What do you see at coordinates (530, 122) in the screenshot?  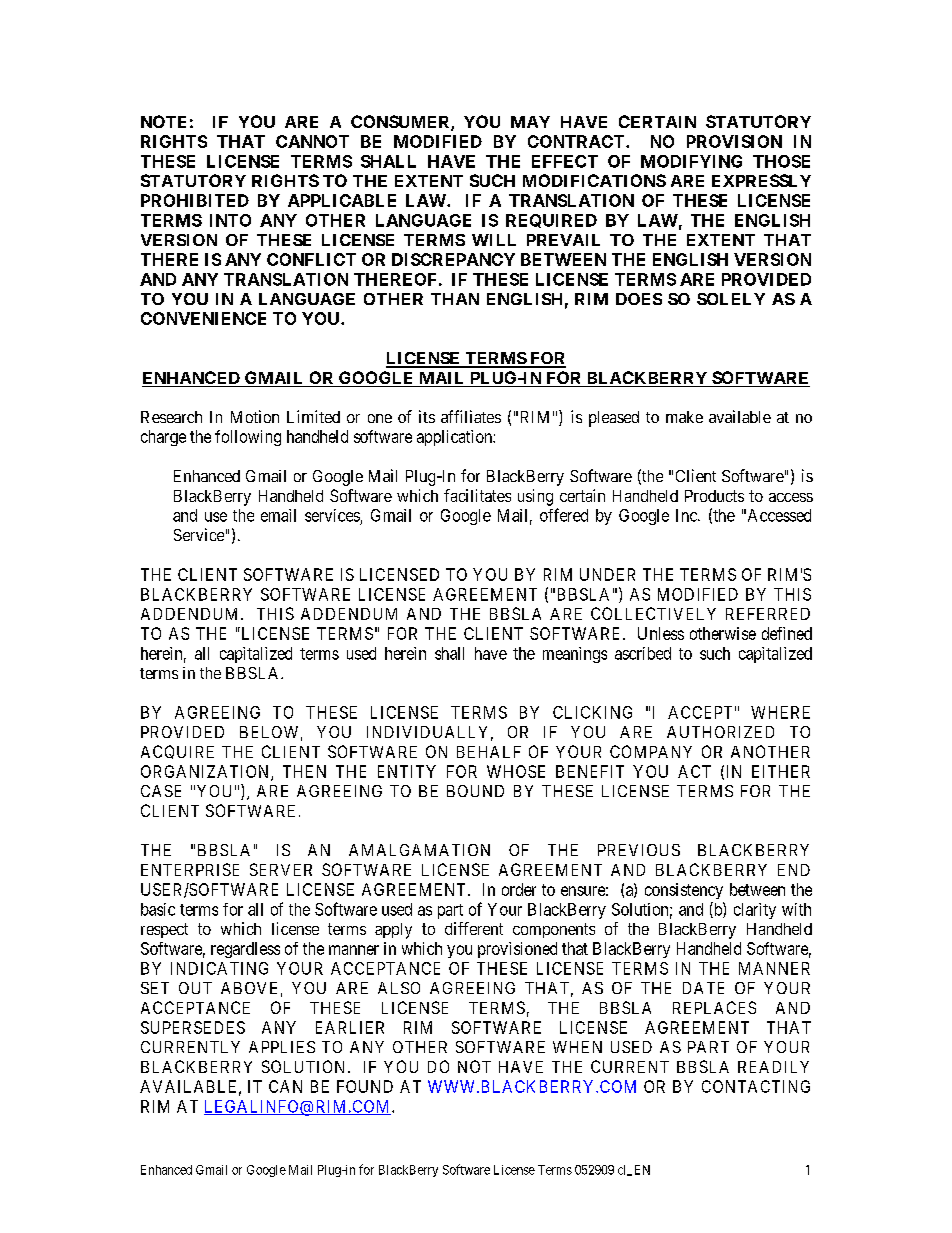 I see `MAY` at bounding box center [530, 122].
